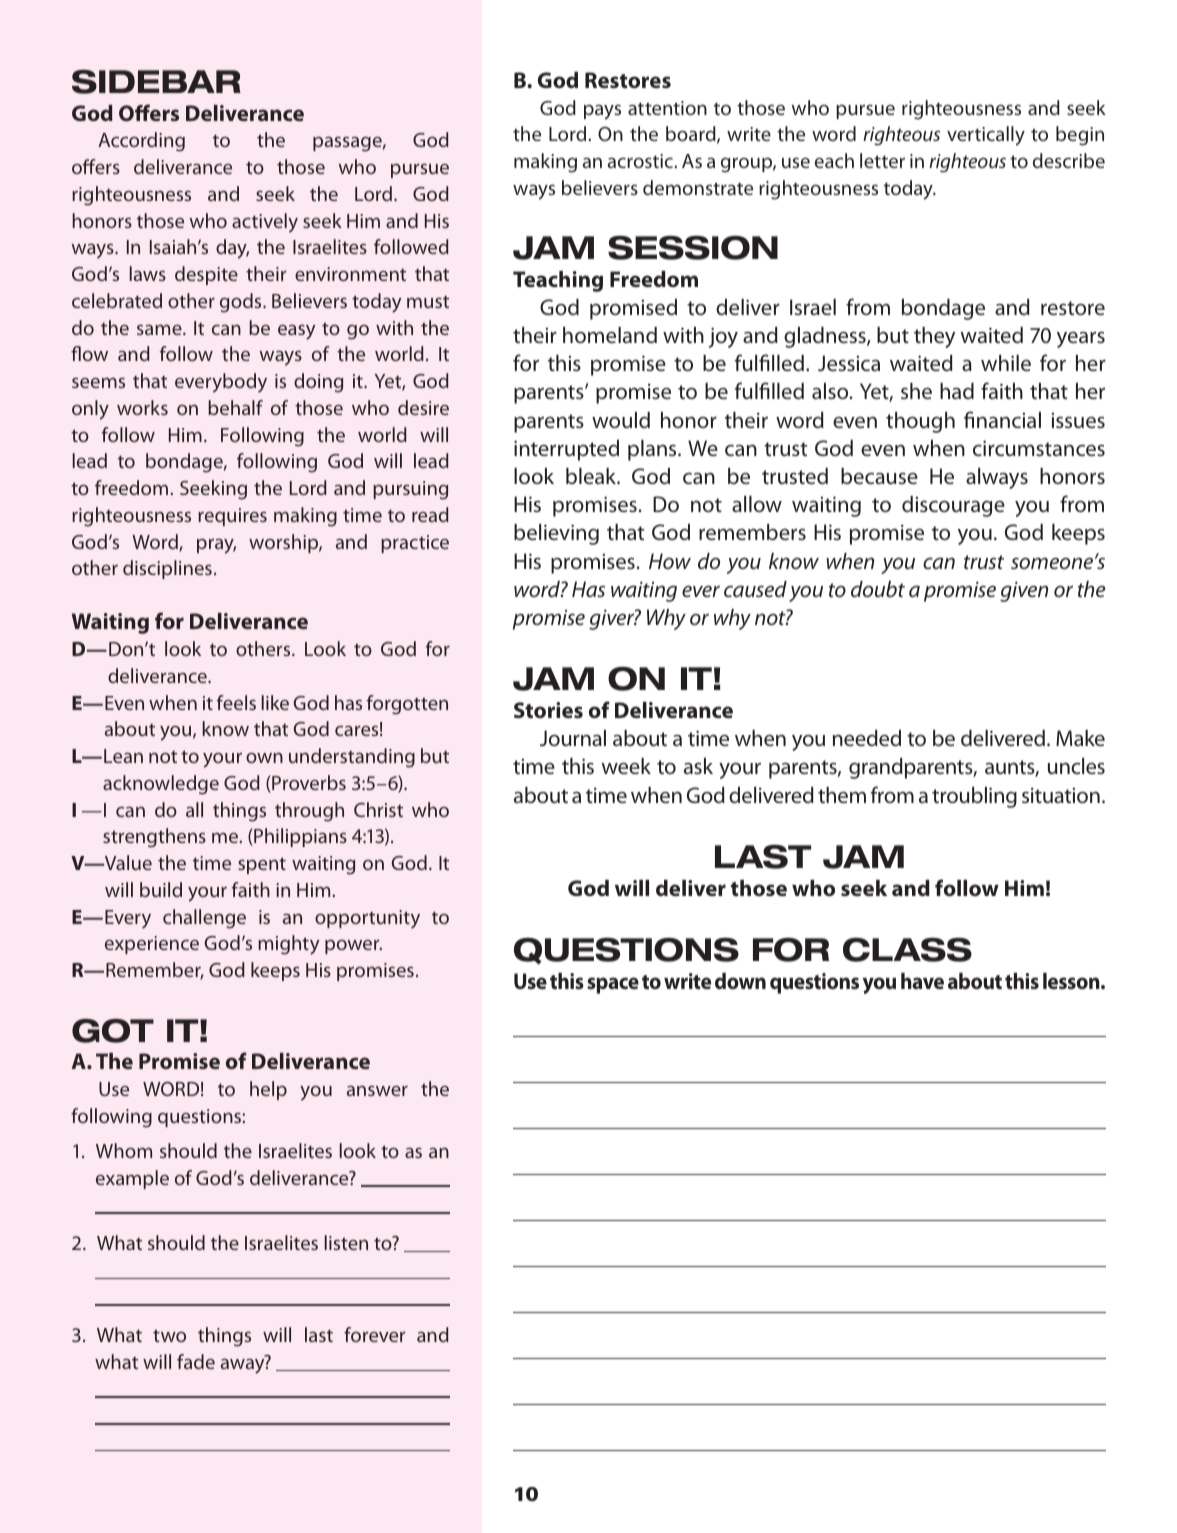  I want to click on challenge, so click(204, 919).
